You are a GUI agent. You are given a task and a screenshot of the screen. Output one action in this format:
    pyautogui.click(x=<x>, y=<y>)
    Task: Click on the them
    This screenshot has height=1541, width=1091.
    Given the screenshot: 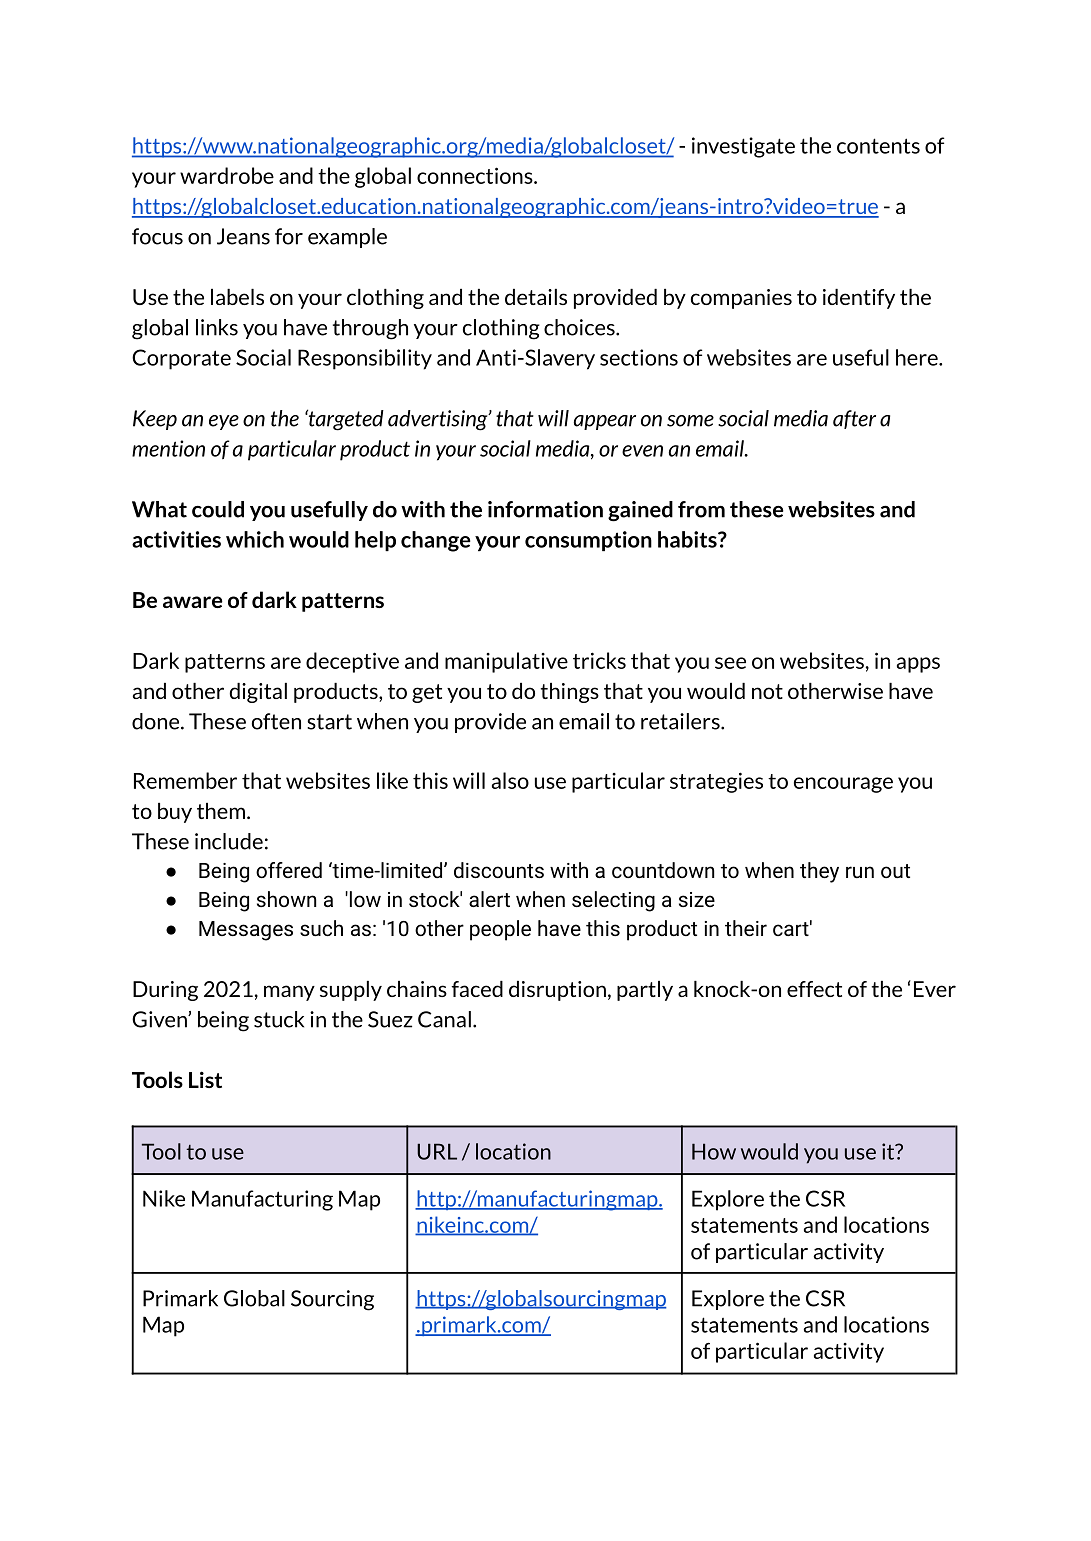 What is the action you would take?
    pyautogui.click(x=222, y=811)
